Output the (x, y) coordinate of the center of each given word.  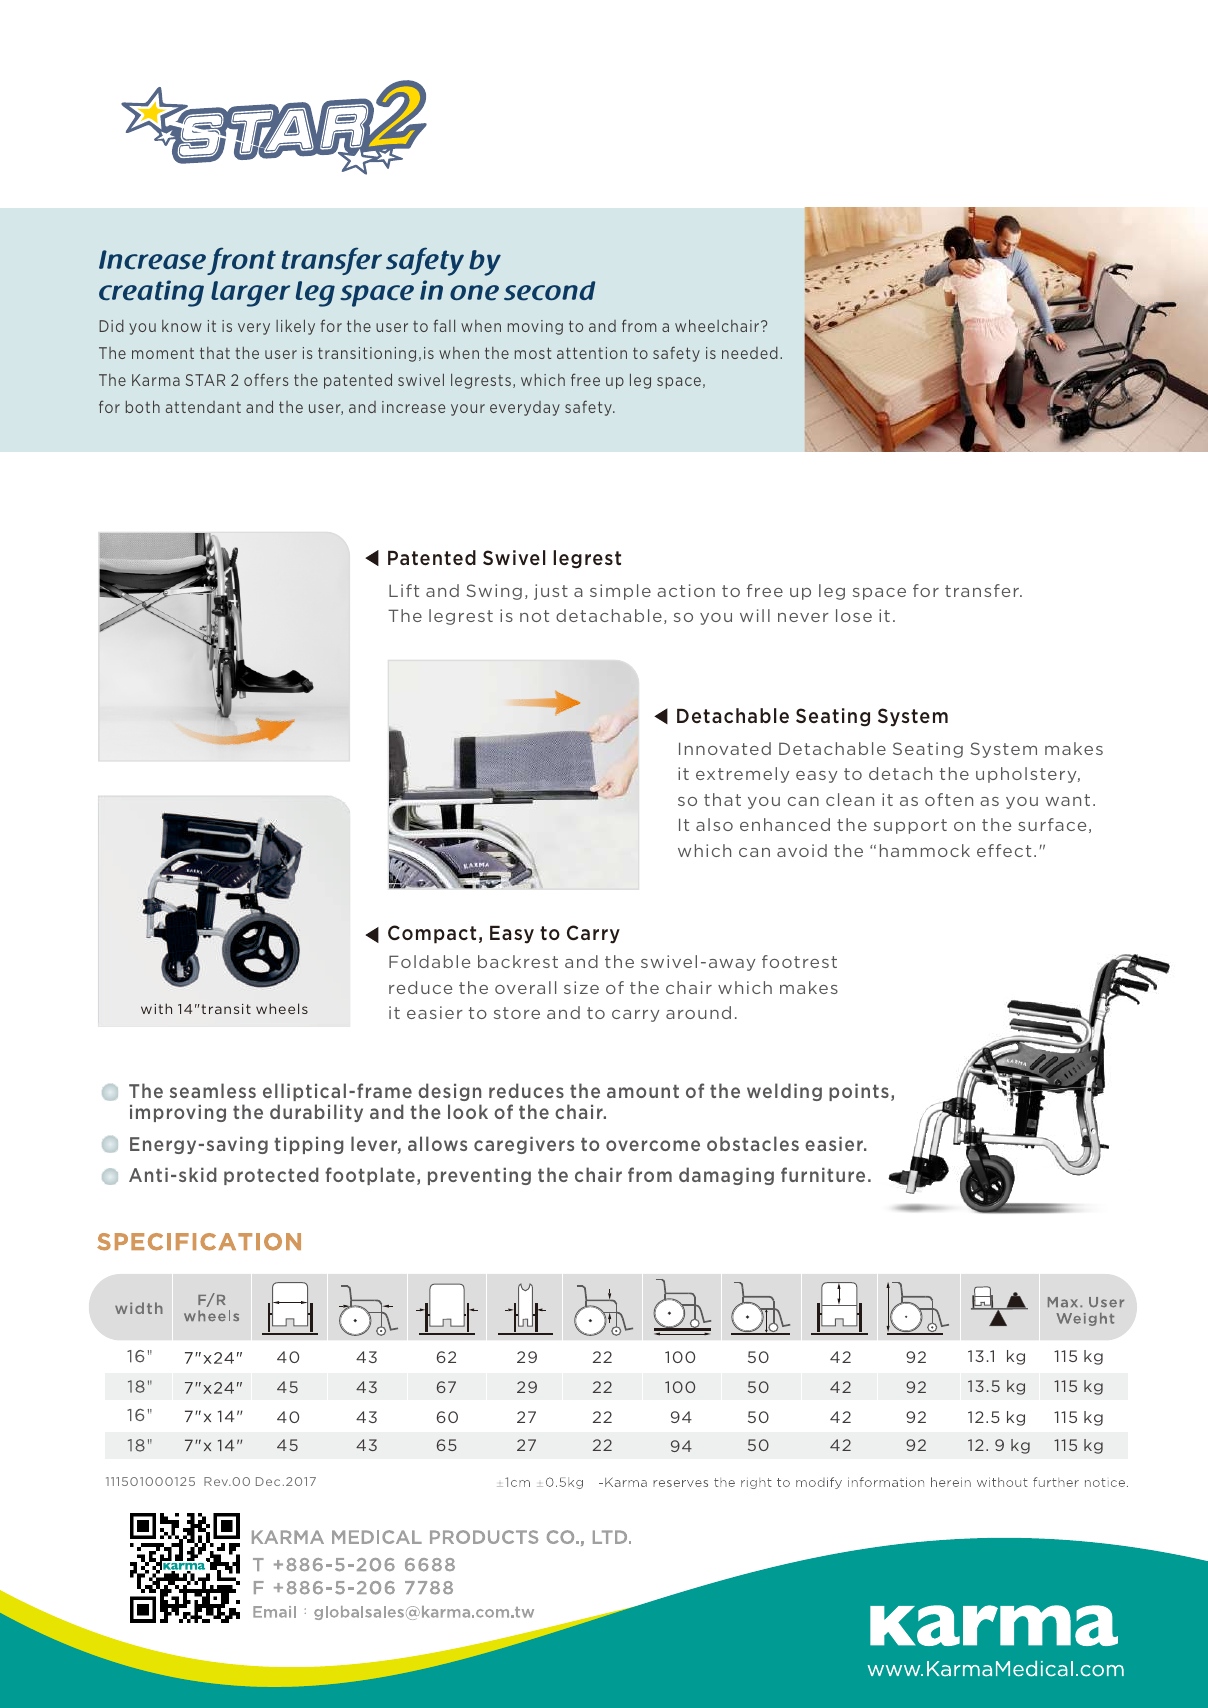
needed (750, 353)
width (139, 1308)
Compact (432, 934)
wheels (282, 1008)
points (859, 1092)
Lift (404, 590)
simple (620, 592)
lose (854, 615)
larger (250, 294)
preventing (479, 1176)
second (549, 291)
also (714, 824)
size (581, 987)
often (949, 799)
